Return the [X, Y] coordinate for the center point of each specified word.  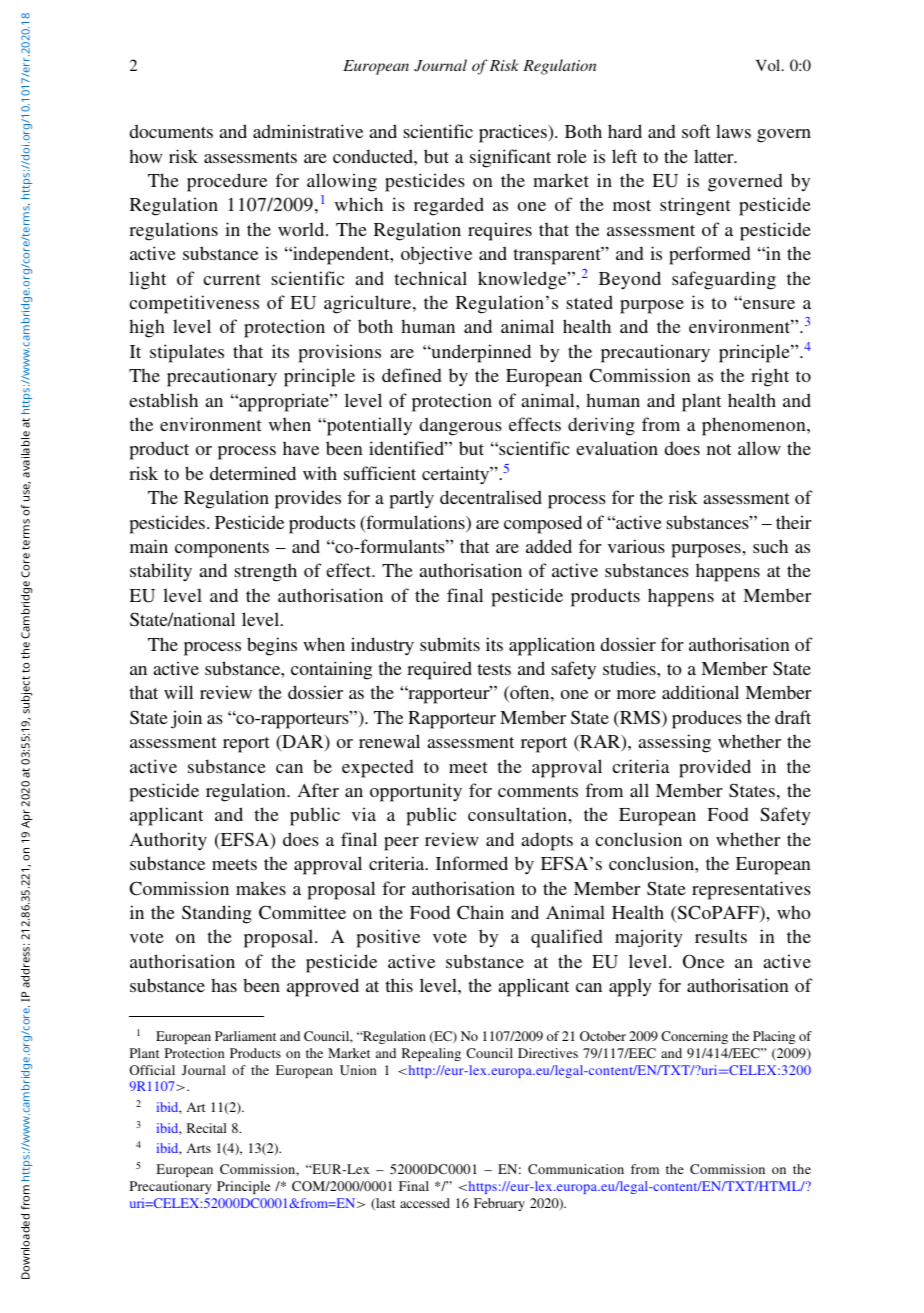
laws [733, 131]
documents [171, 131]
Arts [199, 1148]
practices [514, 133]
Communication [576, 1169]
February [499, 1204]
